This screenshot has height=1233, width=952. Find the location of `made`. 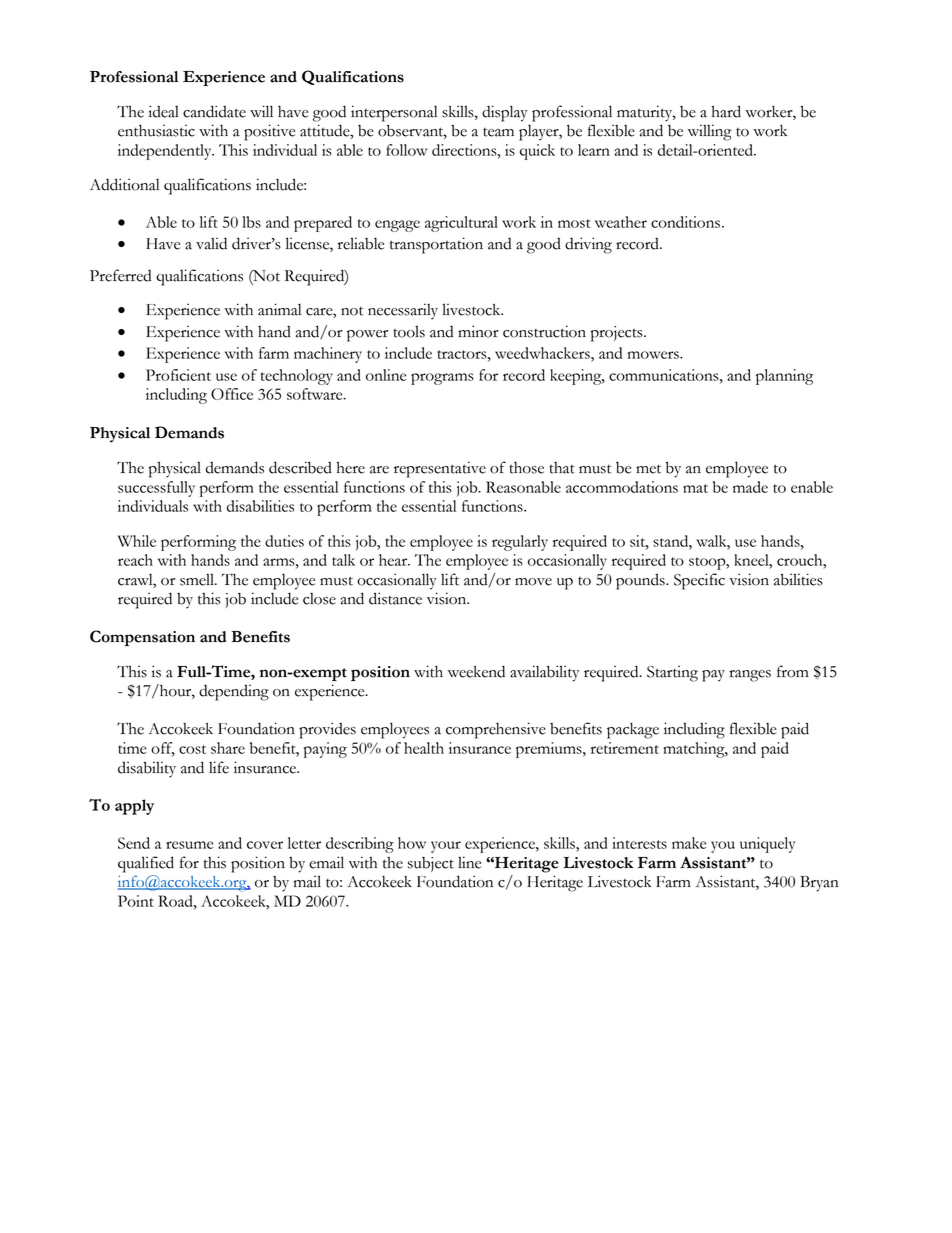

made is located at coordinates (750, 487).
